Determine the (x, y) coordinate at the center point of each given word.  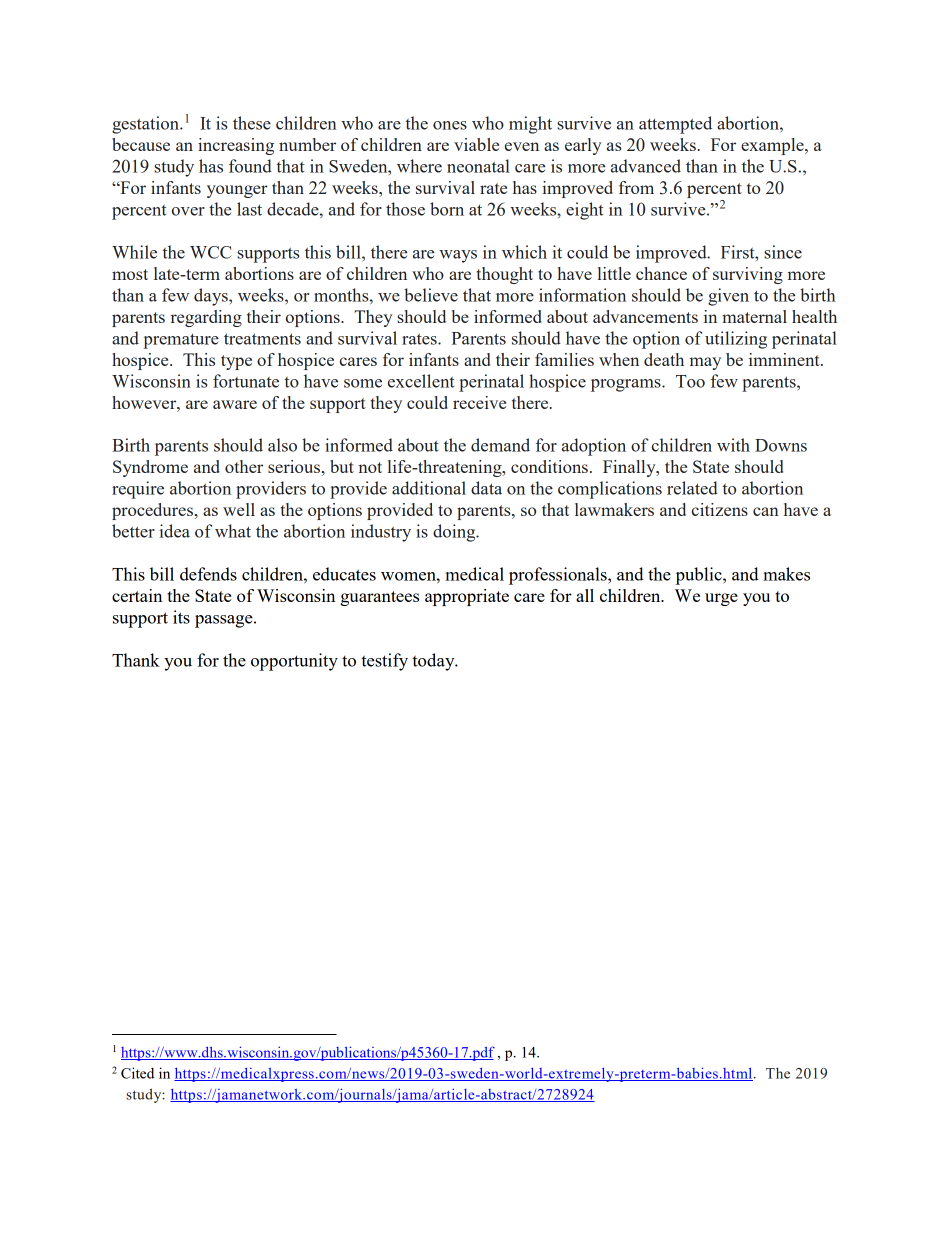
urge (721, 599)
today (434, 662)
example (773, 146)
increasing (236, 146)
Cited (137, 1073)
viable (476, 144)
